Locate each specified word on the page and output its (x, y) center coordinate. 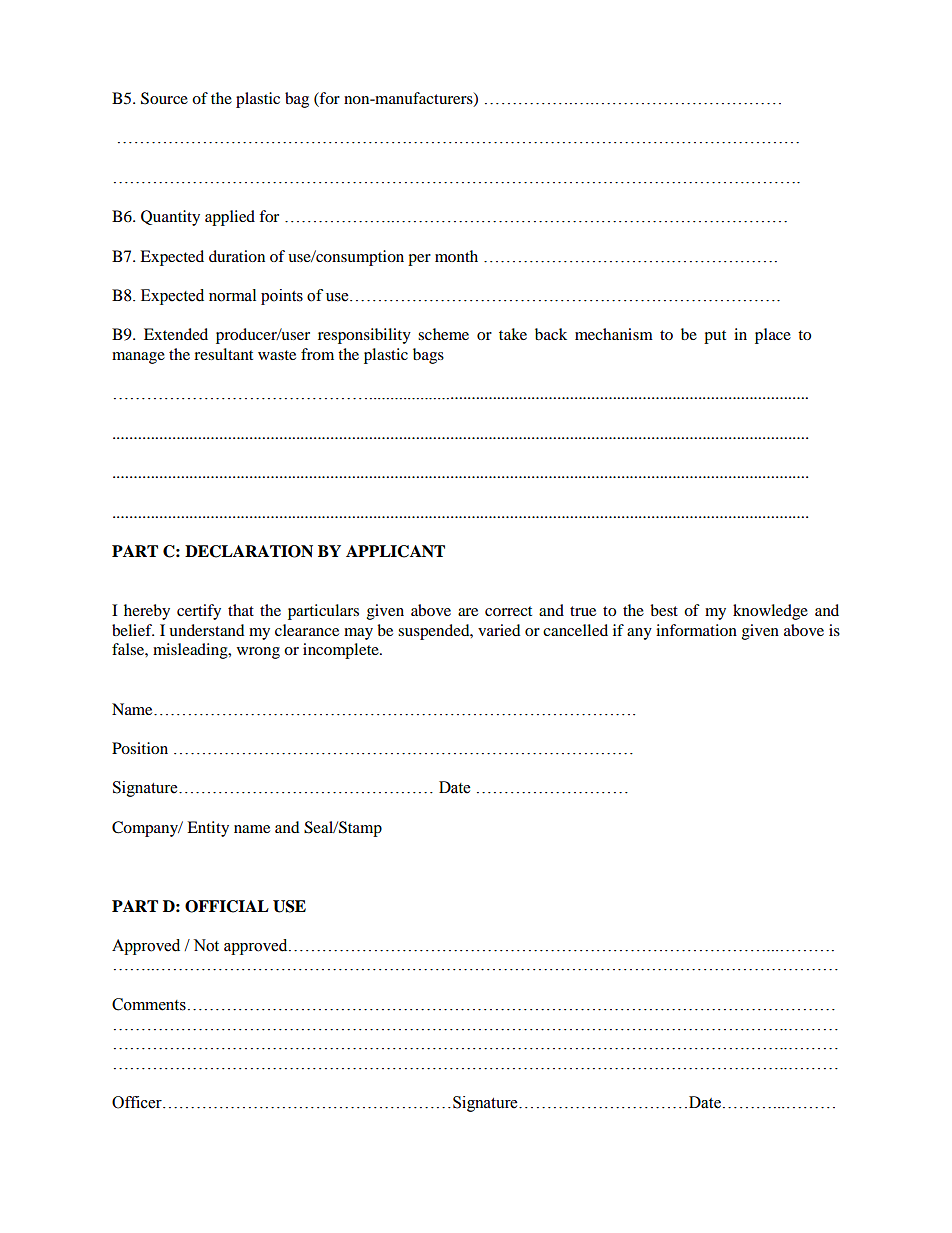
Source (164, 98)
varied (499, 630)
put (715, 337)
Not (206, 945)
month (456, 256)
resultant (223, 354)
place (773, 336)
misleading (191, 651)
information (696, 630)
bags (428, 356)
